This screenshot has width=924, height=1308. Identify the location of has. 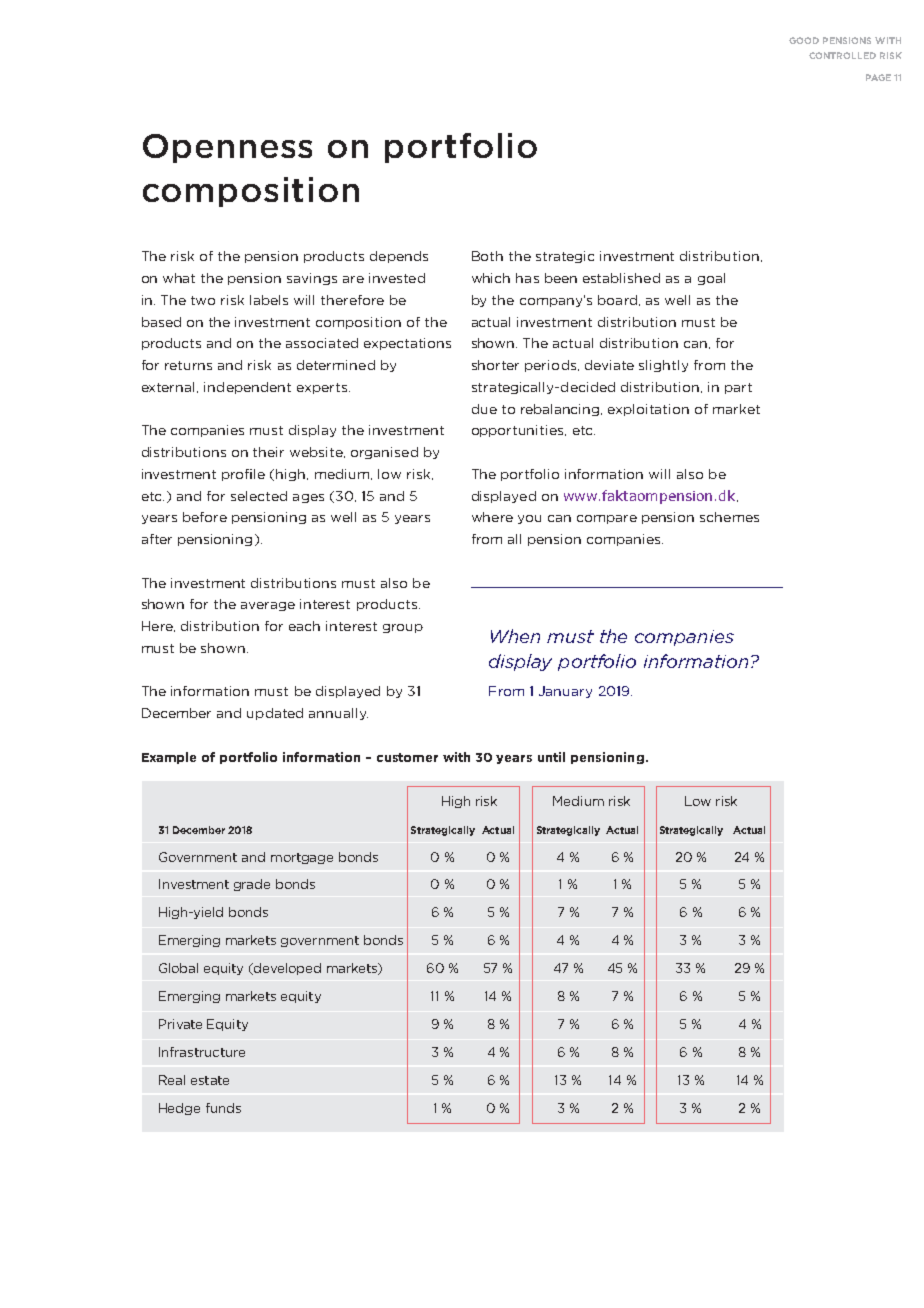
(527, 278).
